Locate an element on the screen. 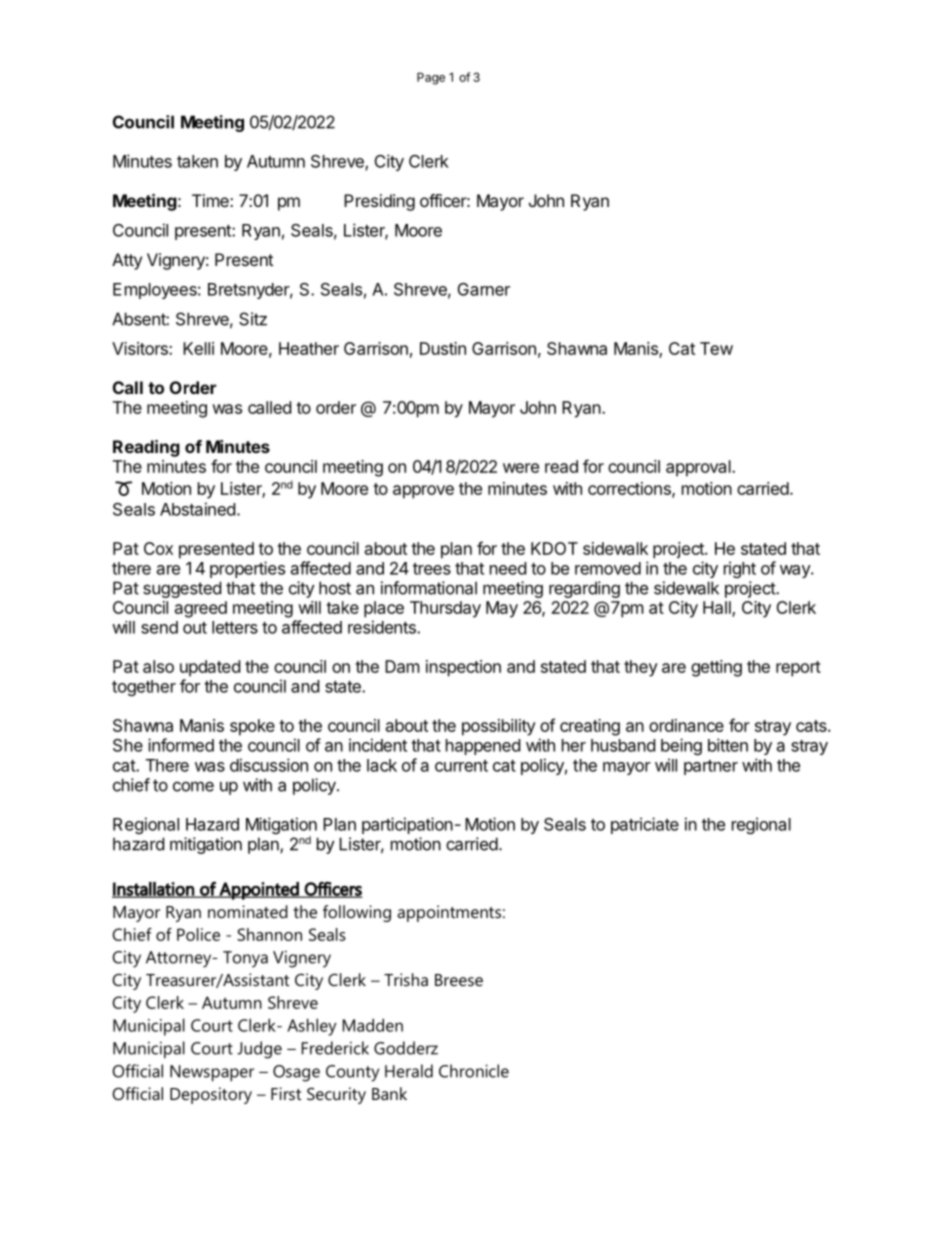 The width and height of the screenshot is (952, 1233). Herald is located at coordinates (409, 1071).
